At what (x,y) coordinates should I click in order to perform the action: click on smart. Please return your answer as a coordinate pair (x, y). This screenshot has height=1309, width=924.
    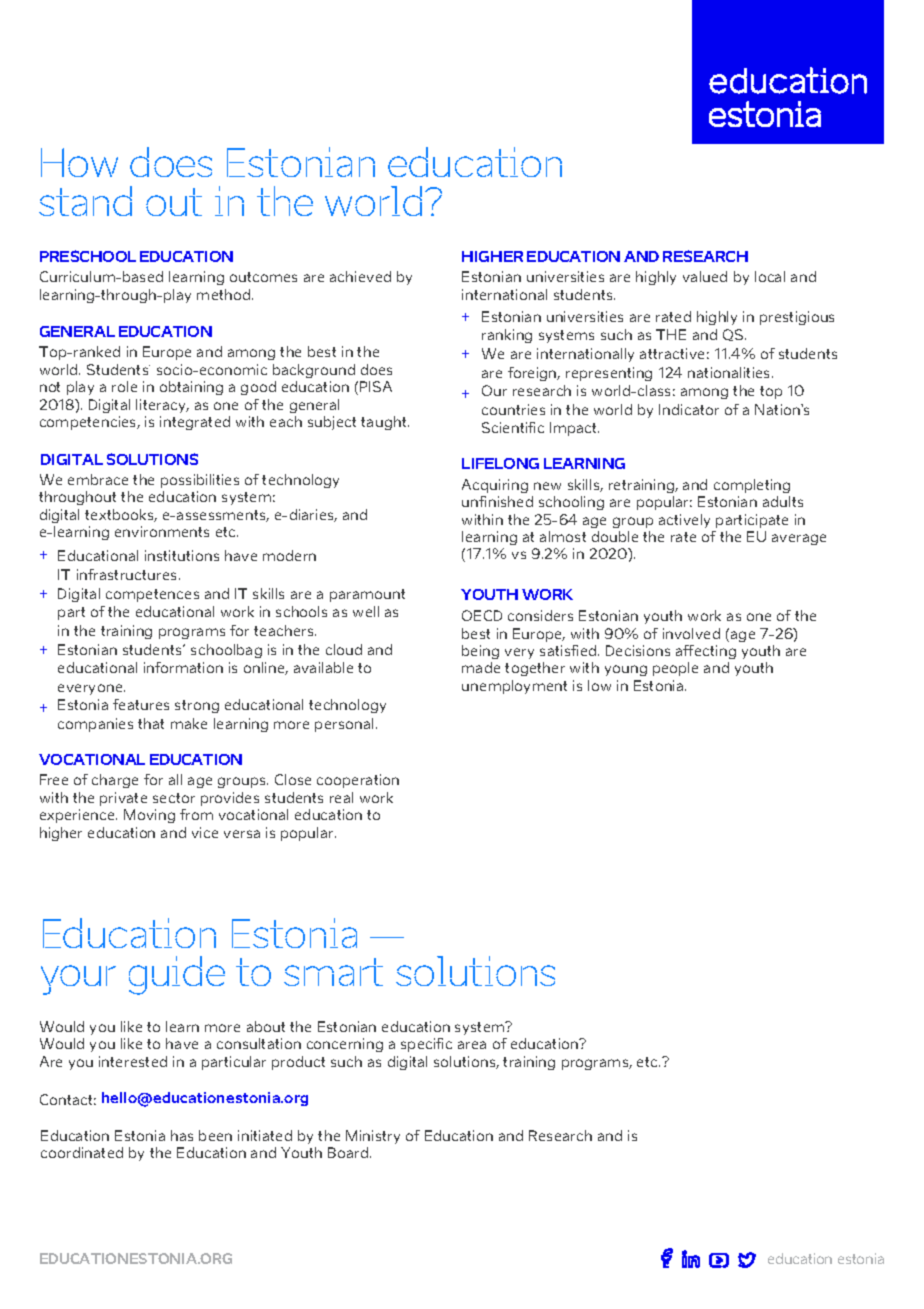
    Looking at the image, I should click on (333, 972).
